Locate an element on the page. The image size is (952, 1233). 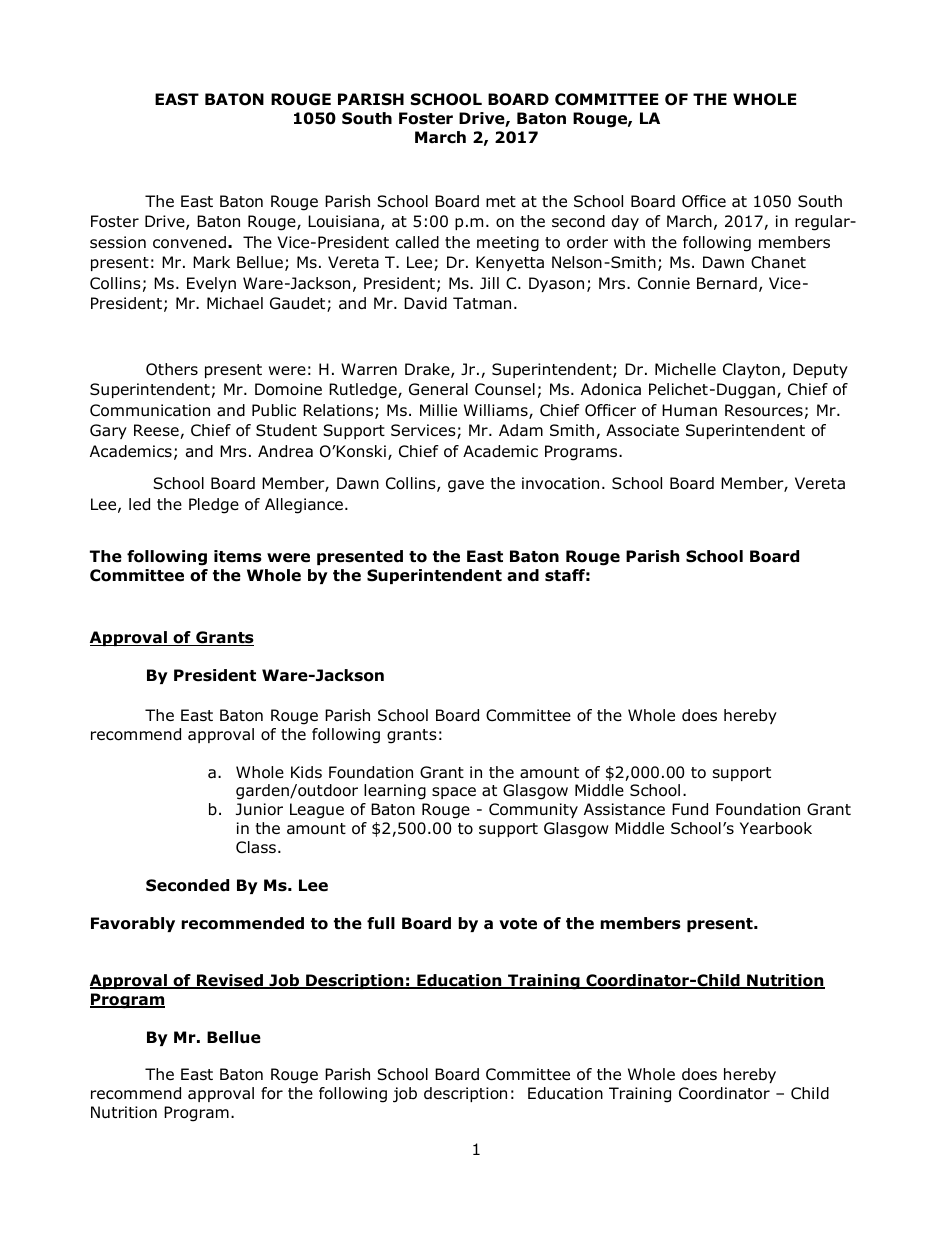
vote is located at coordinates (518, 924).
